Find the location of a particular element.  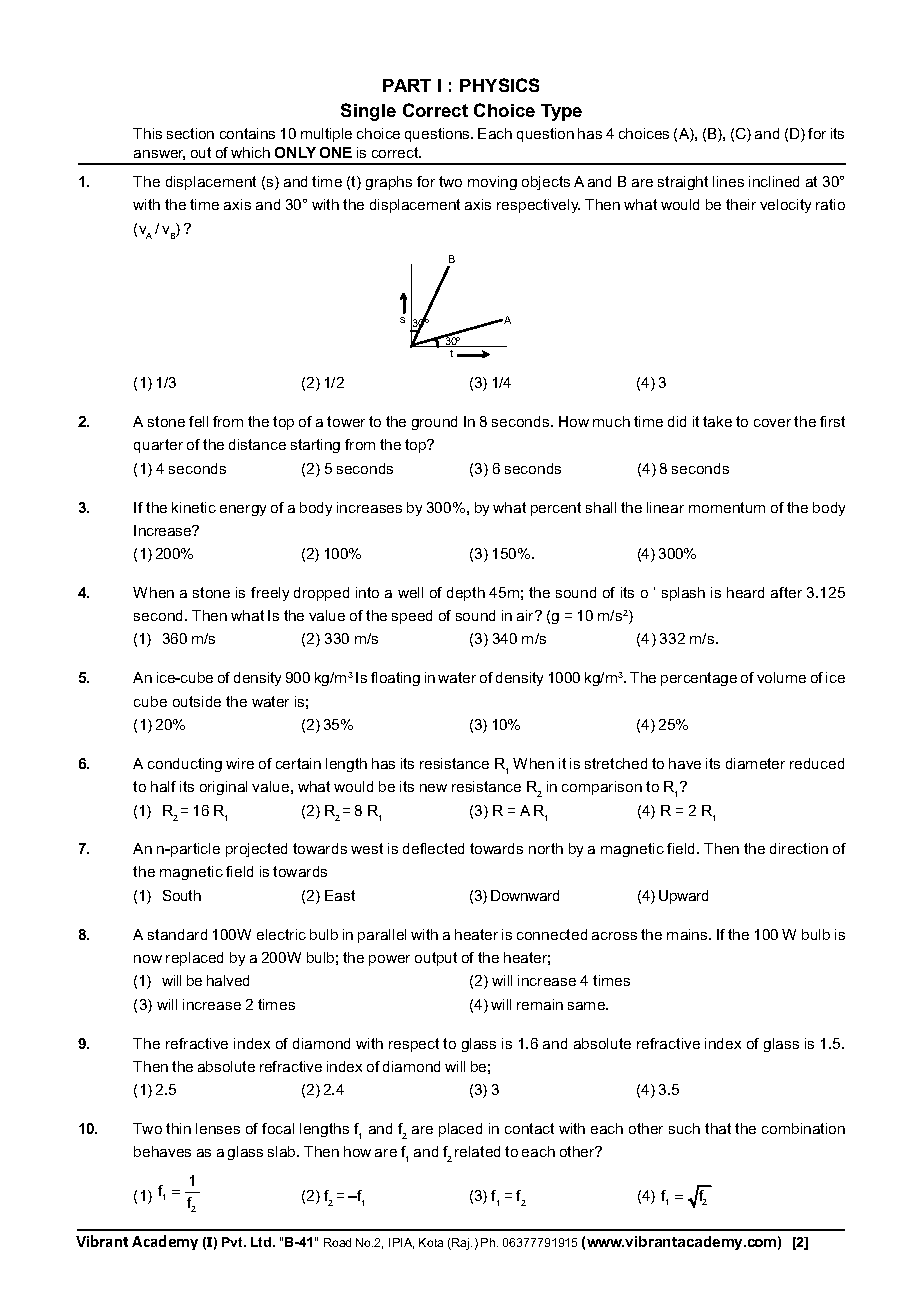

remain is located at coordinates (540, 1004).
